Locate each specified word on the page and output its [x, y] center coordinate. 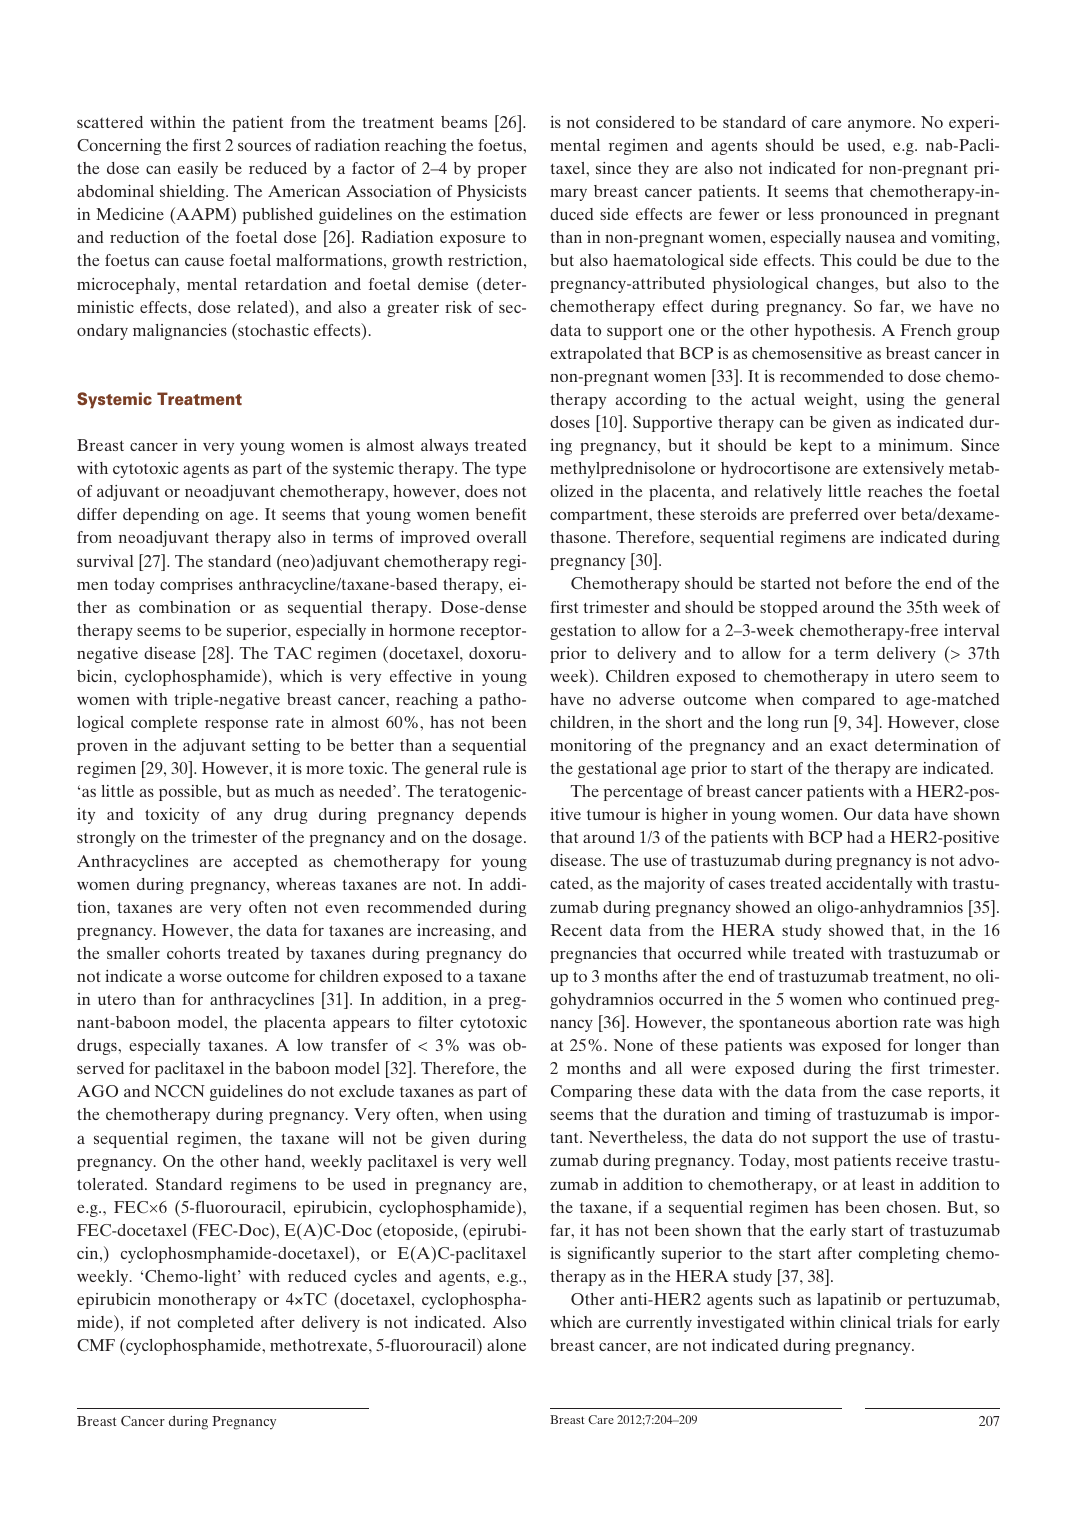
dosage [498, 839]
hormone [422, 630]
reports [955, 1093]
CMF [96, 1345]
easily [198, 170]
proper [502, 172]
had [860, 837]
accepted [265, 863]
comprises [196, 586]
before [868, 583]
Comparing [591, 1093]
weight [829, 401]
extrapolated [596, 355]
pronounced [864, 216]
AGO [97, 1091]
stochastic [272, 329]
